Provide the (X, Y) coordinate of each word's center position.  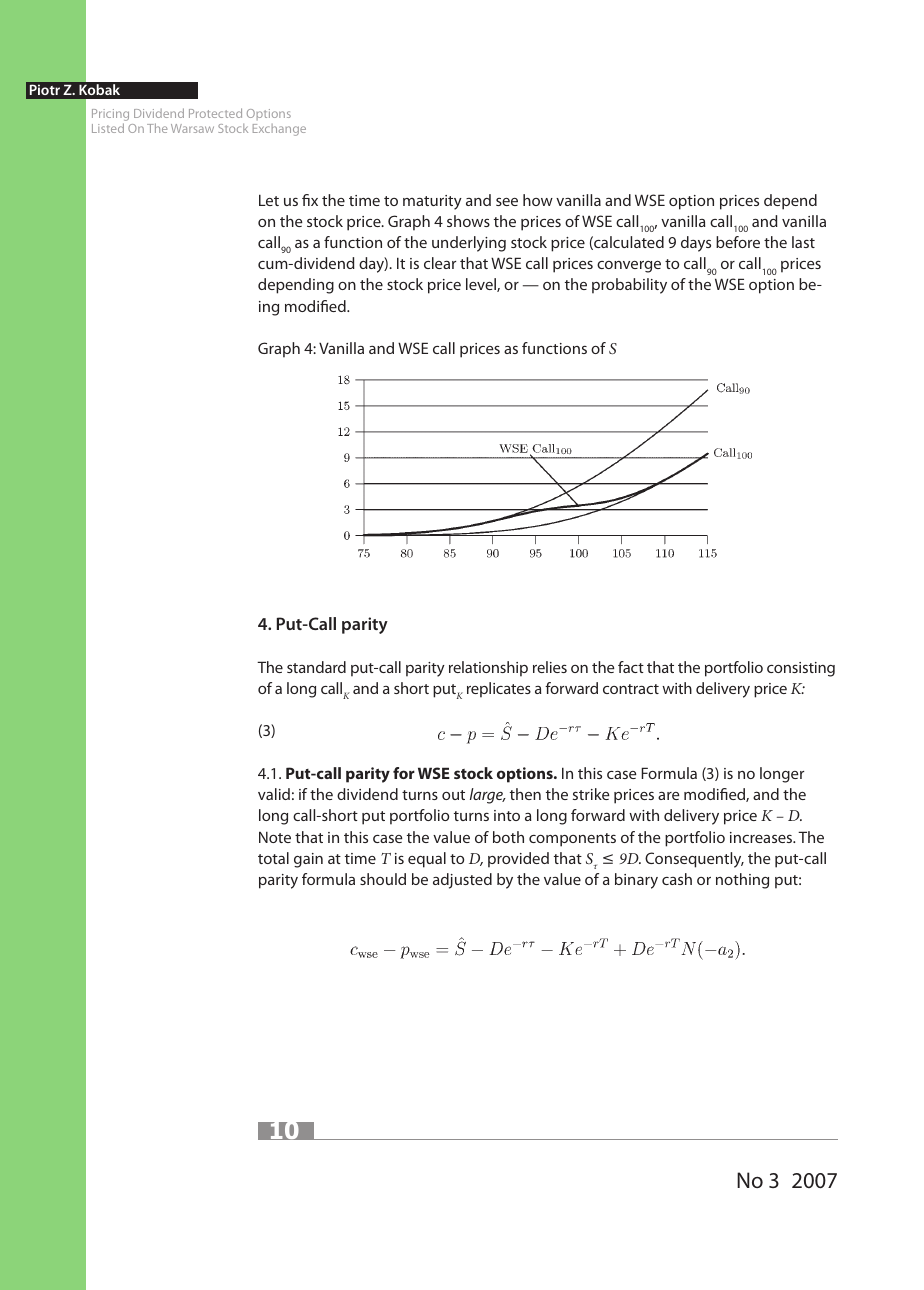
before (738, 242)
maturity (432, 202)
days (696, 244)
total (273, 858)
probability (629, 286)
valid (274, 794)
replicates (499, 690)
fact (631, 667)
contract (631, 689)
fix (310, 200)
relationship (488, 669)
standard (316, 667)
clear (440, 263)
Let (269, 200)
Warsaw (192, 128)
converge (629, 267)
